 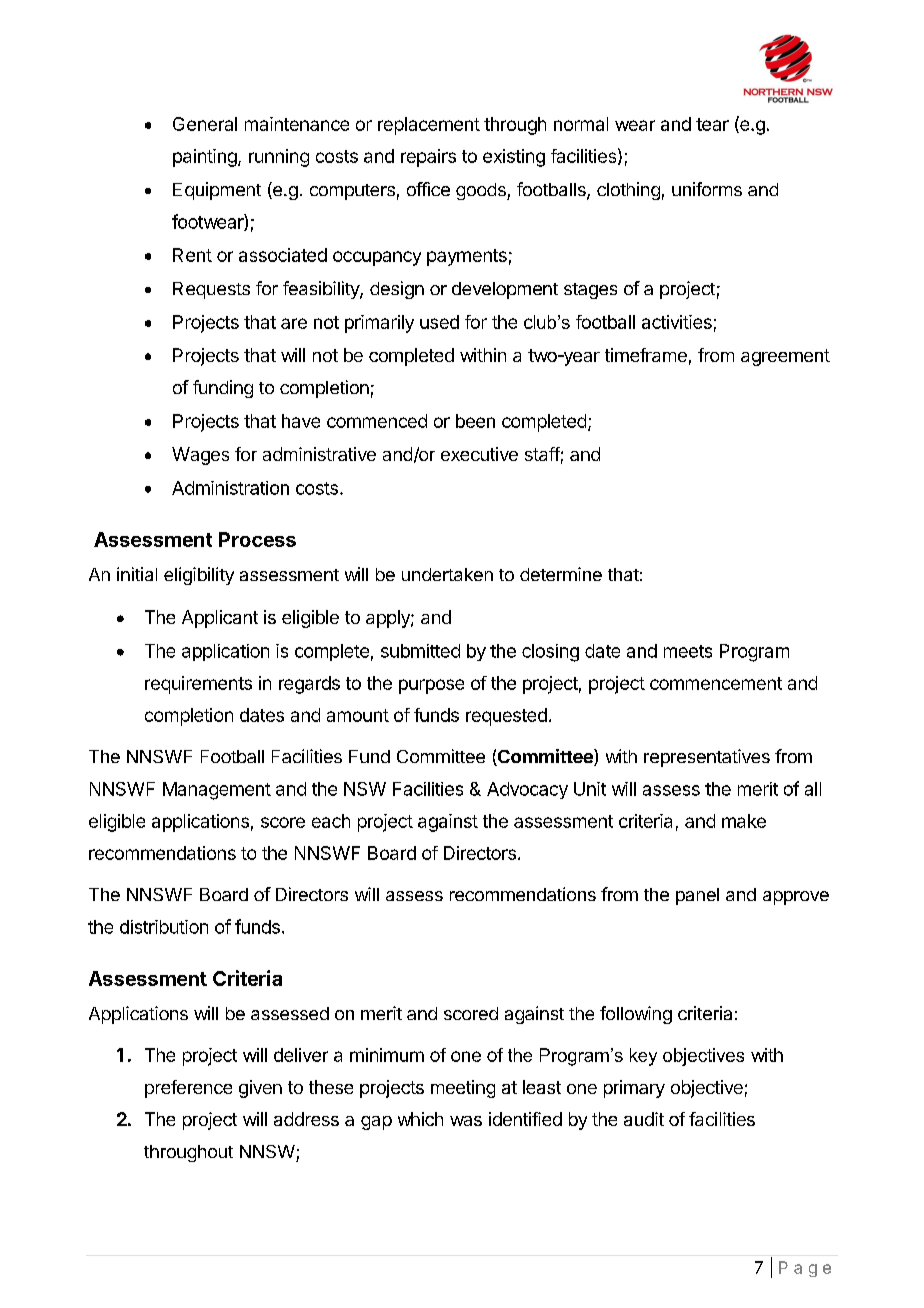 What do you see at coordinates (428, 158) in the screenshot?
I see `repairs` at bounding box center [428, 158].
